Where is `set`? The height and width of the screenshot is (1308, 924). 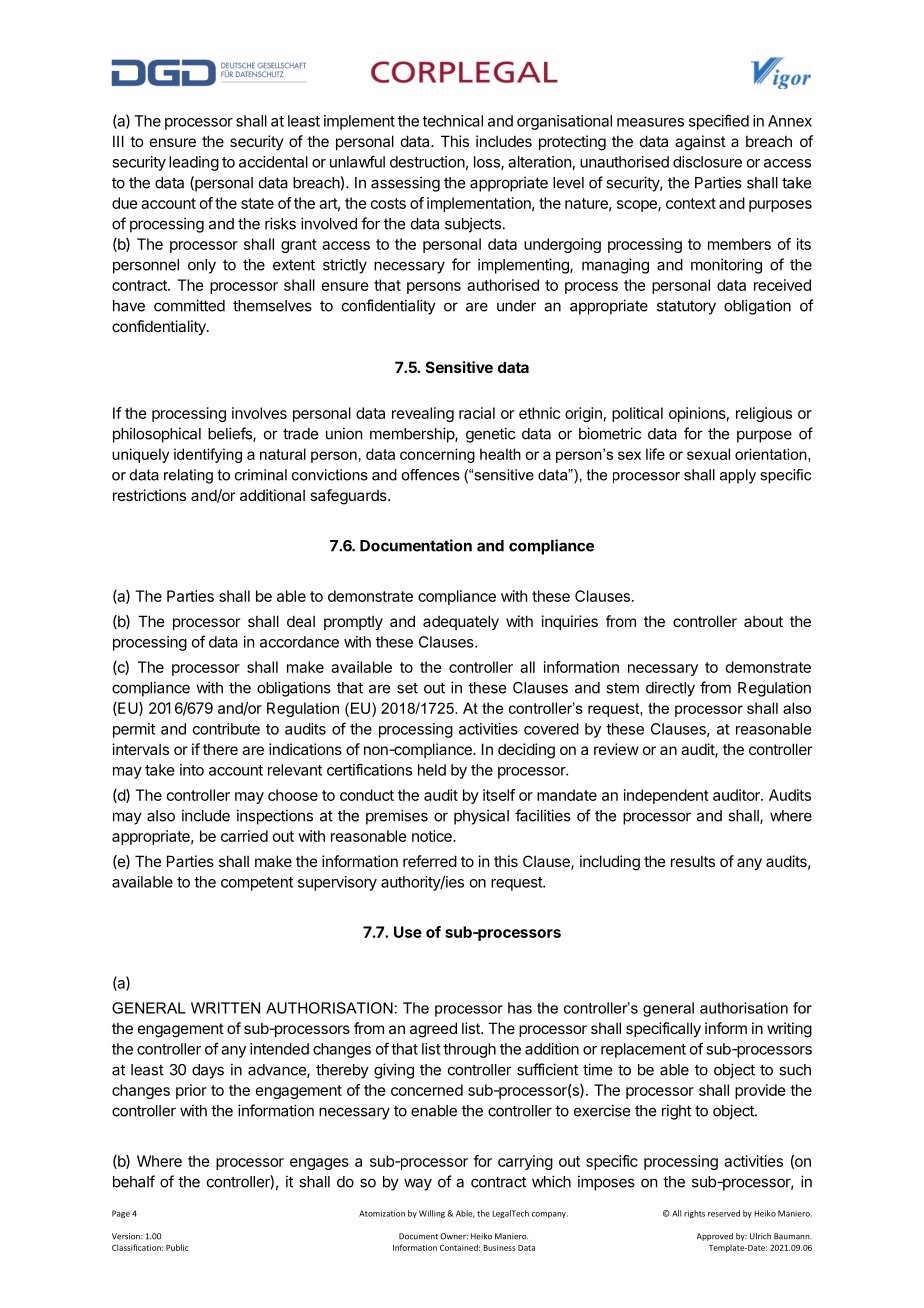 set is located at coordinates (407, 688).
